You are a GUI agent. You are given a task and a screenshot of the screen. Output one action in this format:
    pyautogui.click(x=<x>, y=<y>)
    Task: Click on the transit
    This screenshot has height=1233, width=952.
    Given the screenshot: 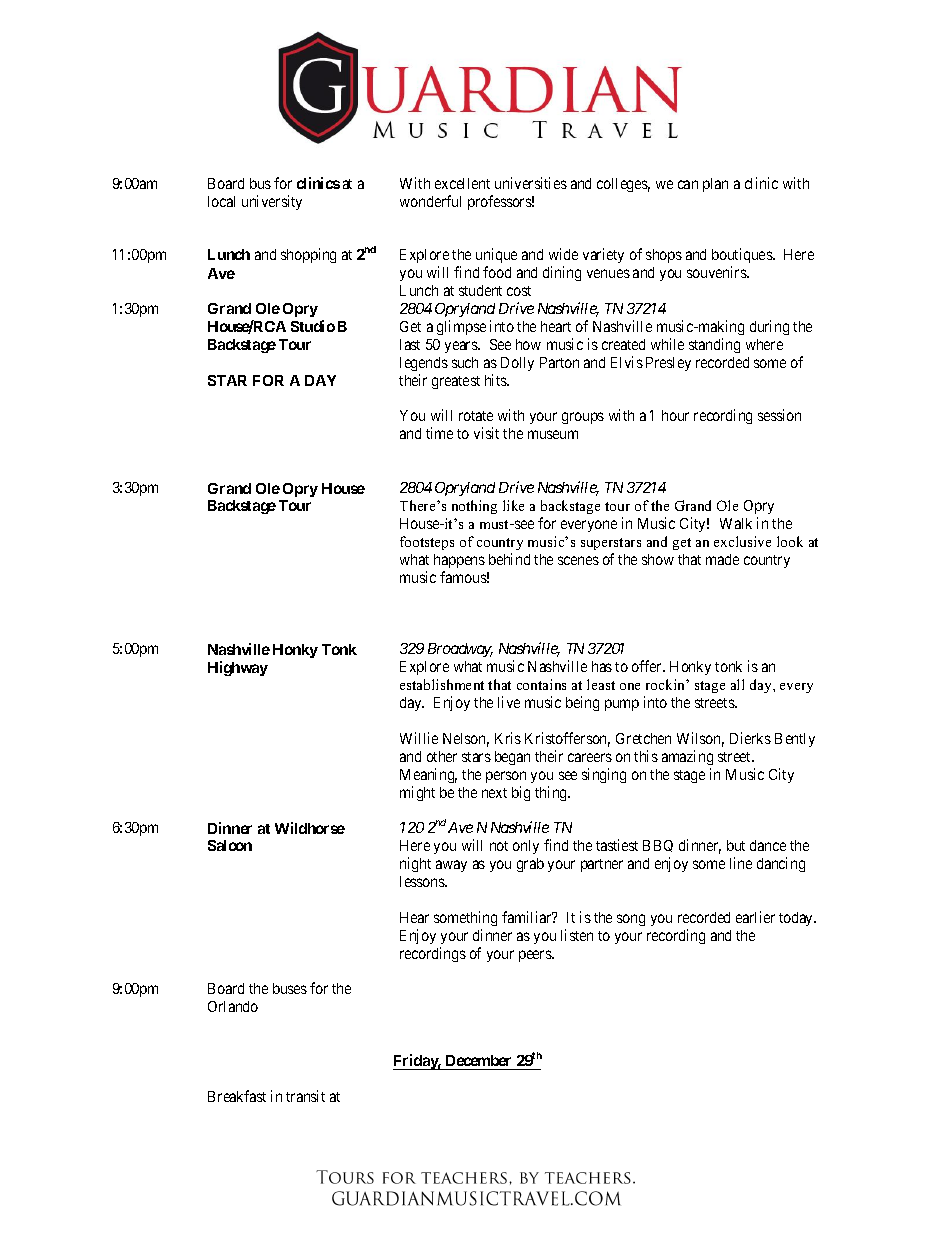 What is the action you would take?
    pyautogui.click(x=305, y=1096)
